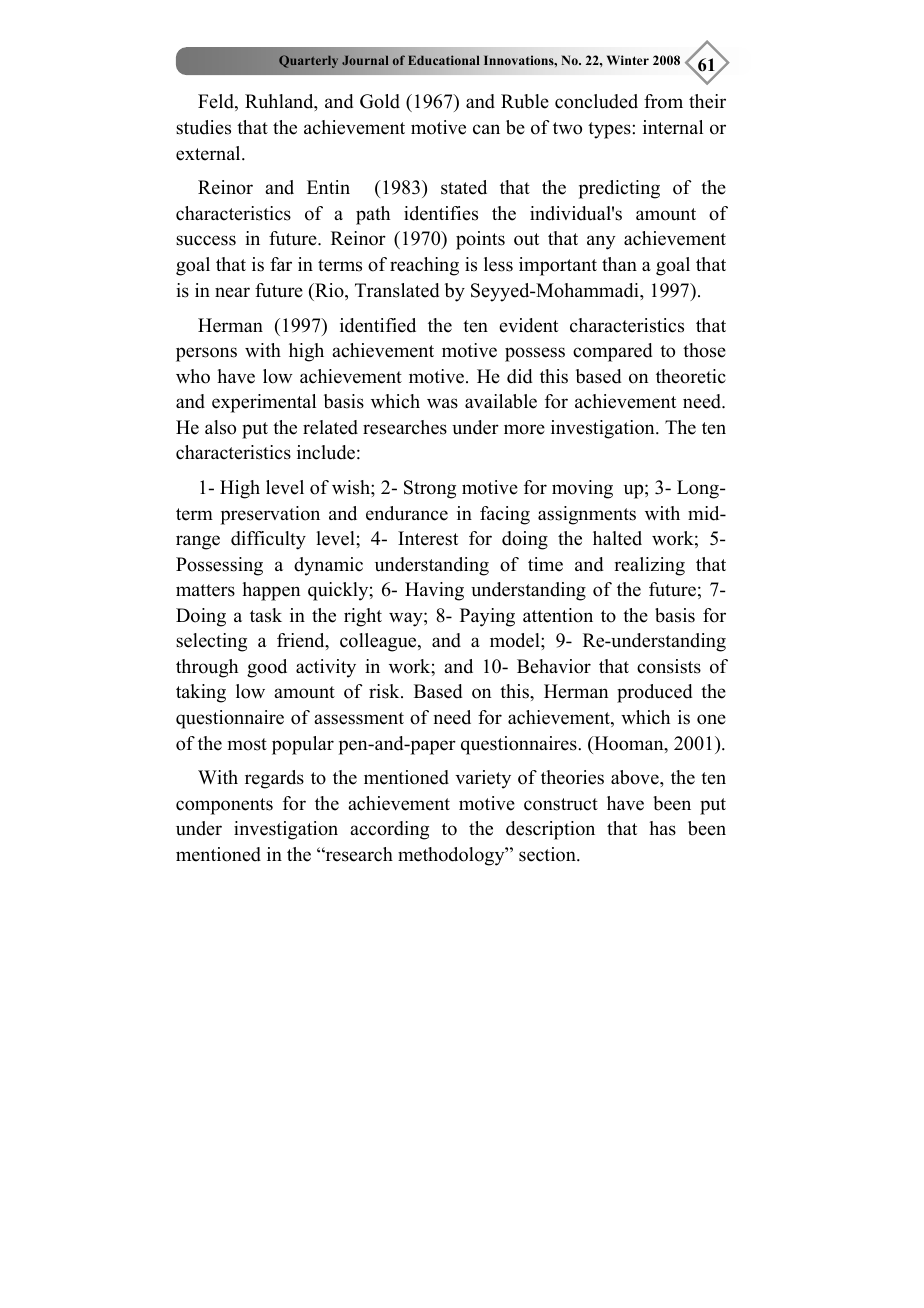 This page has width=924, height=1308. Describe the element at coordinates (281, 264) in the page. I see `far` at that location.
